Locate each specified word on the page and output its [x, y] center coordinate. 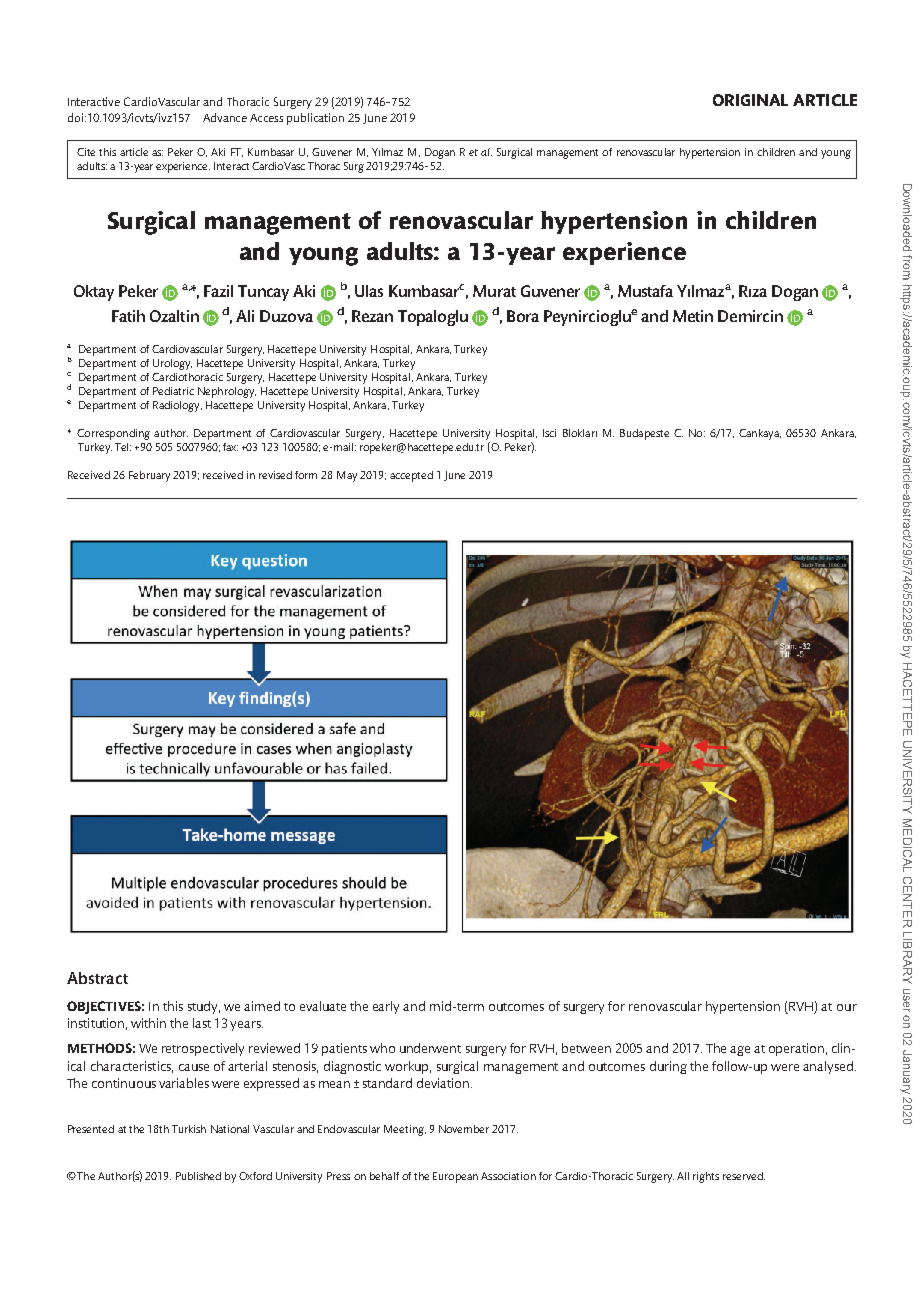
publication [315, 119]
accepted [411, 476]
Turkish [189, 1129]
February [149, 476]
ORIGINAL [750, 100]
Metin [693, 316]
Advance [225, 117]
